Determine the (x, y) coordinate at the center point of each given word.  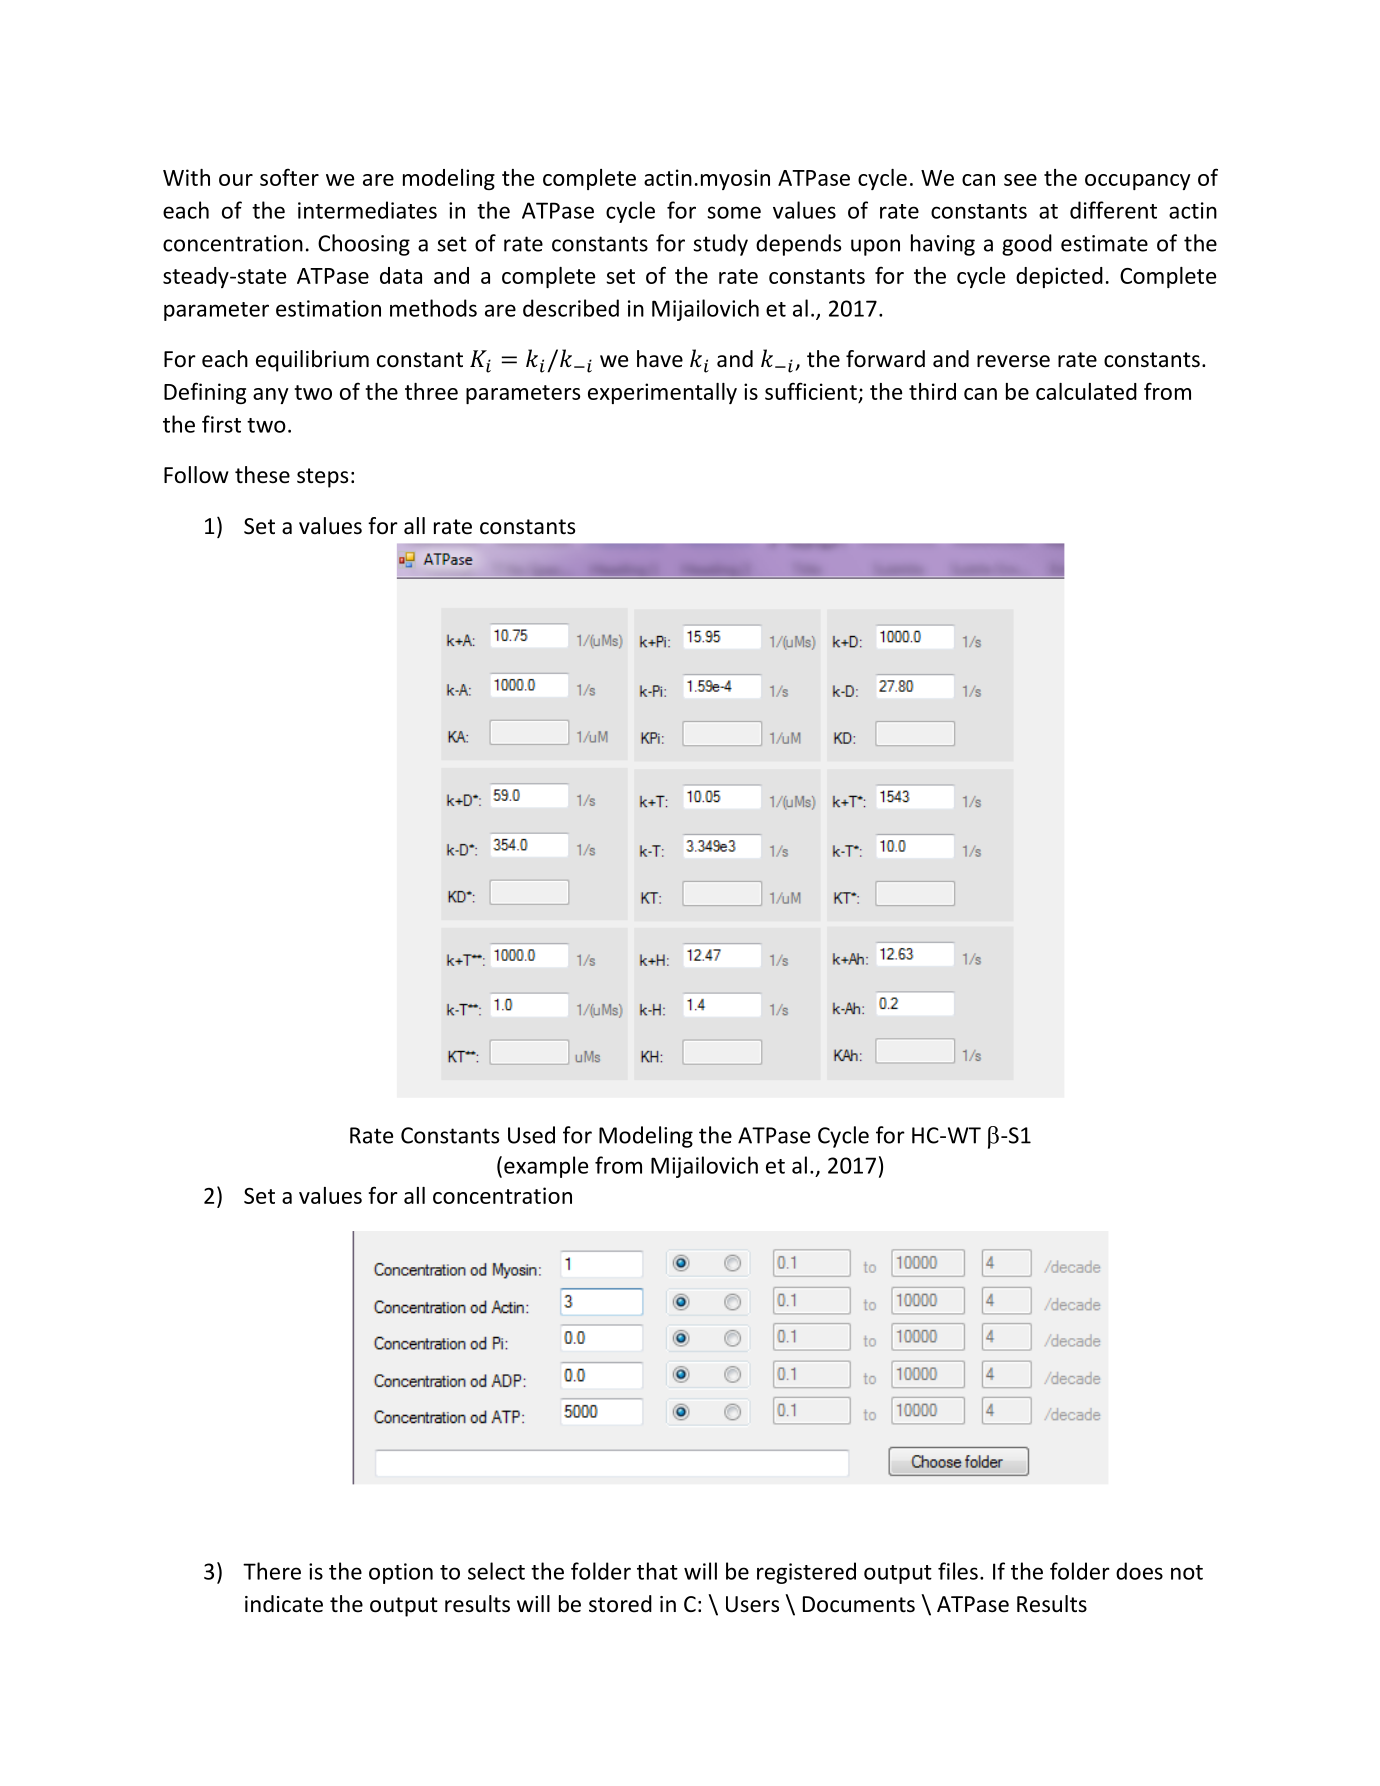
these (262, 475)
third (932, 391)
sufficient (811, 391)
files (958, 1571)
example (546, 1167)
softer (289, 177)
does (1139, 1571)
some (734, 212)
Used (531, 1135)
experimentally (662, 393)
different (1113, 210)
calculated (1086, 391)
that (657, 1571)
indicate (284, 1604)
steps (322, 478)
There (272, 1571)
